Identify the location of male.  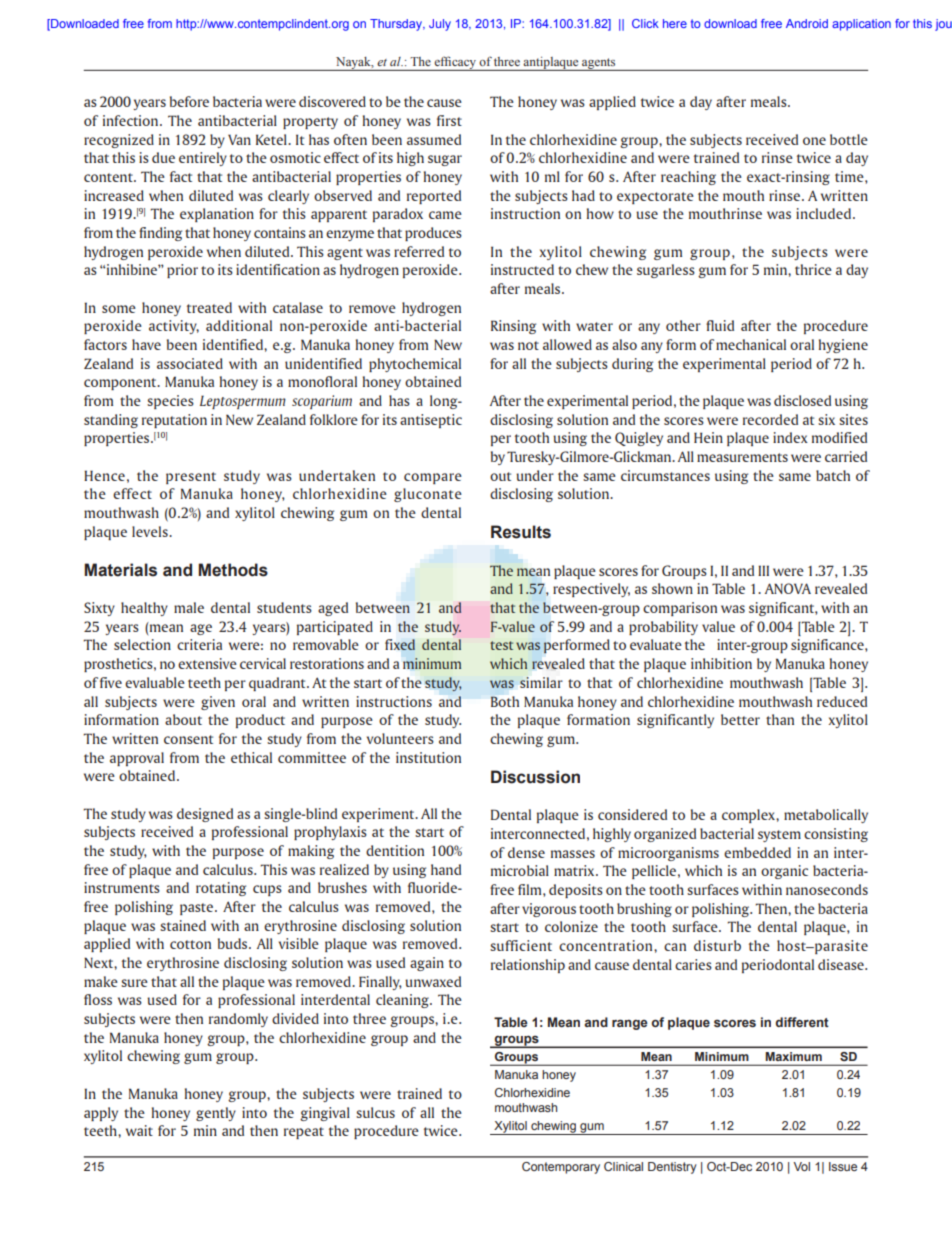
(189, 607).
